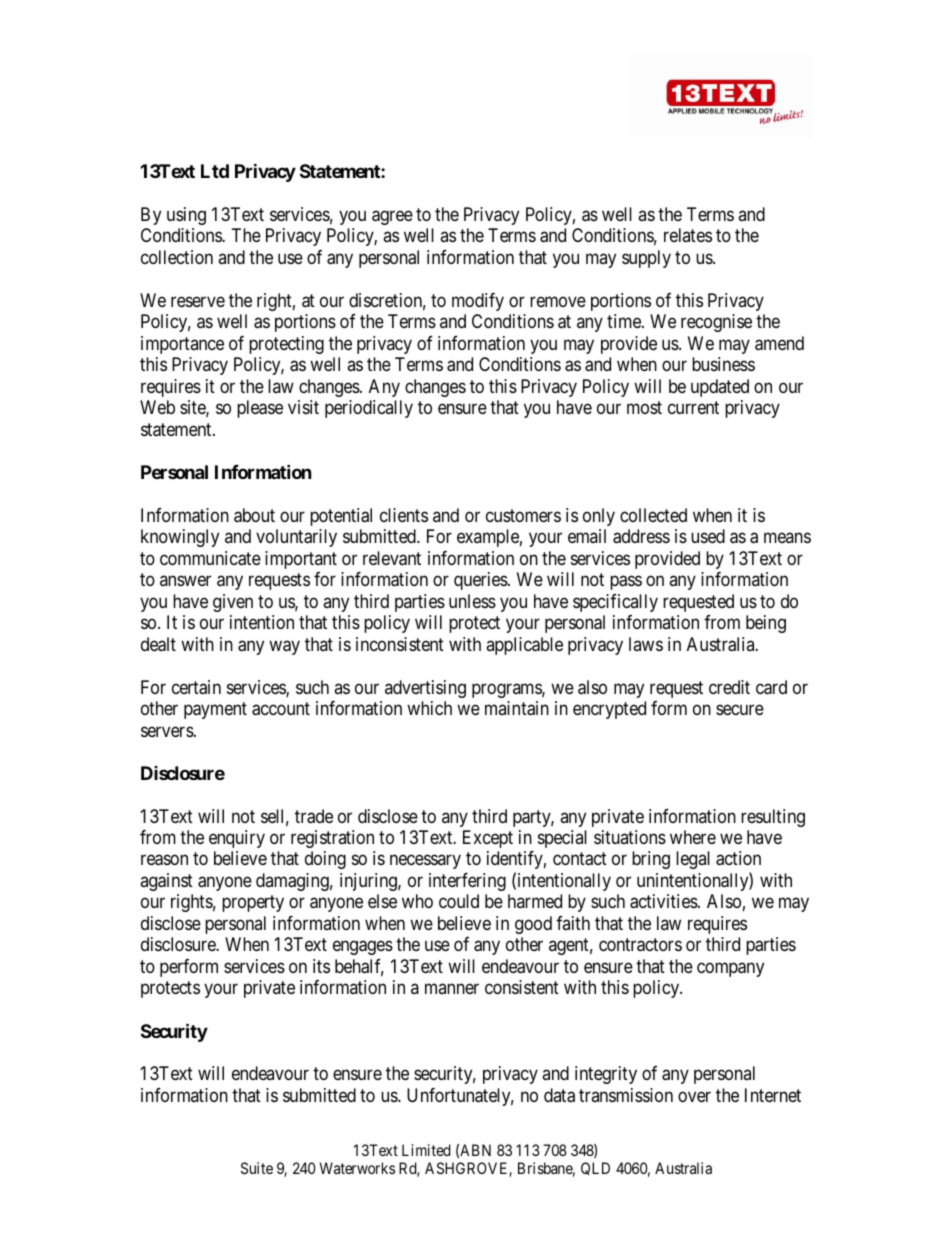  Describe the element at coordinates (426, 1150) in the screenshot. I see `Limited` at that location.
